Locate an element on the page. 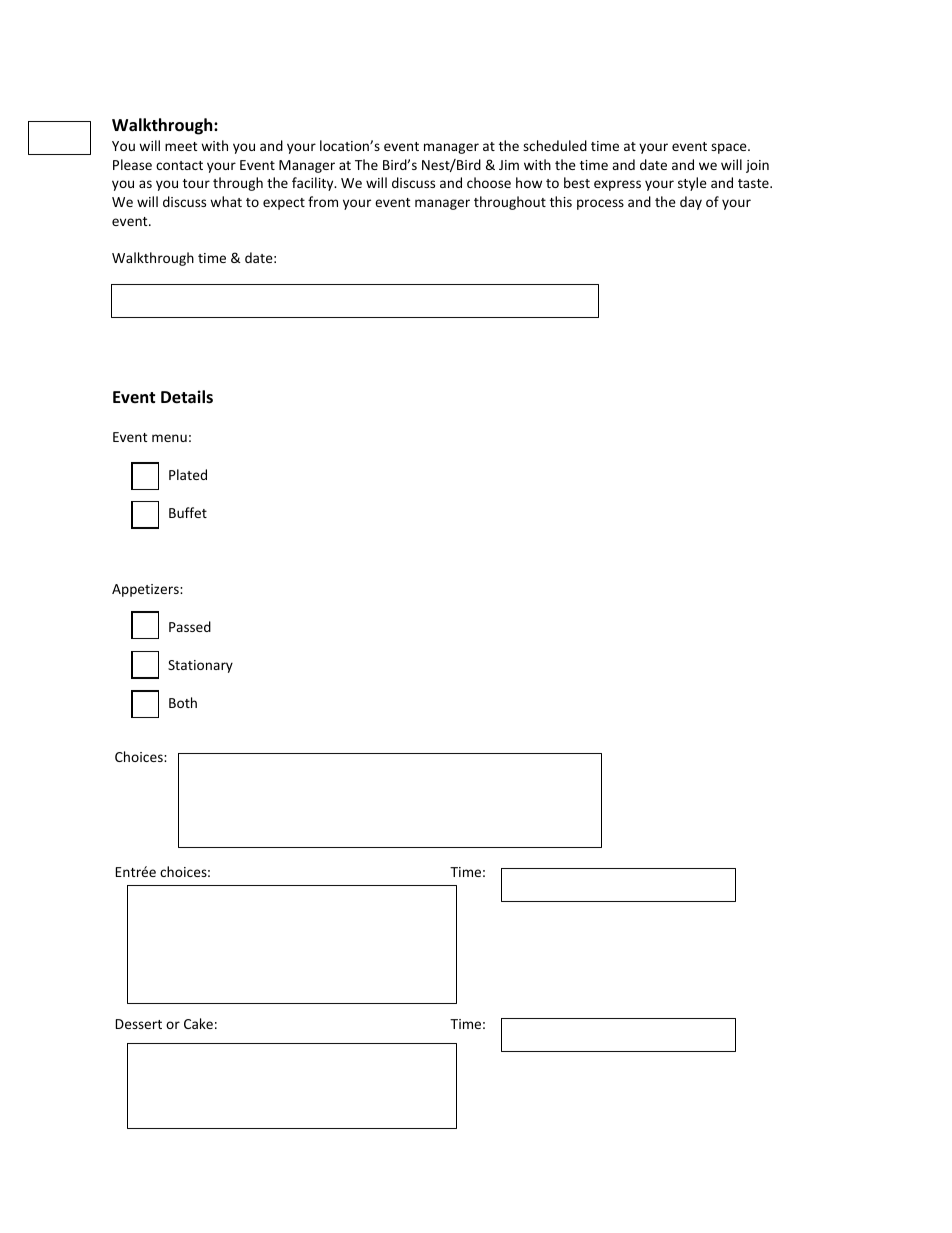 This image has width=952, height=1233. choose is located at coordinates (489, 182).
